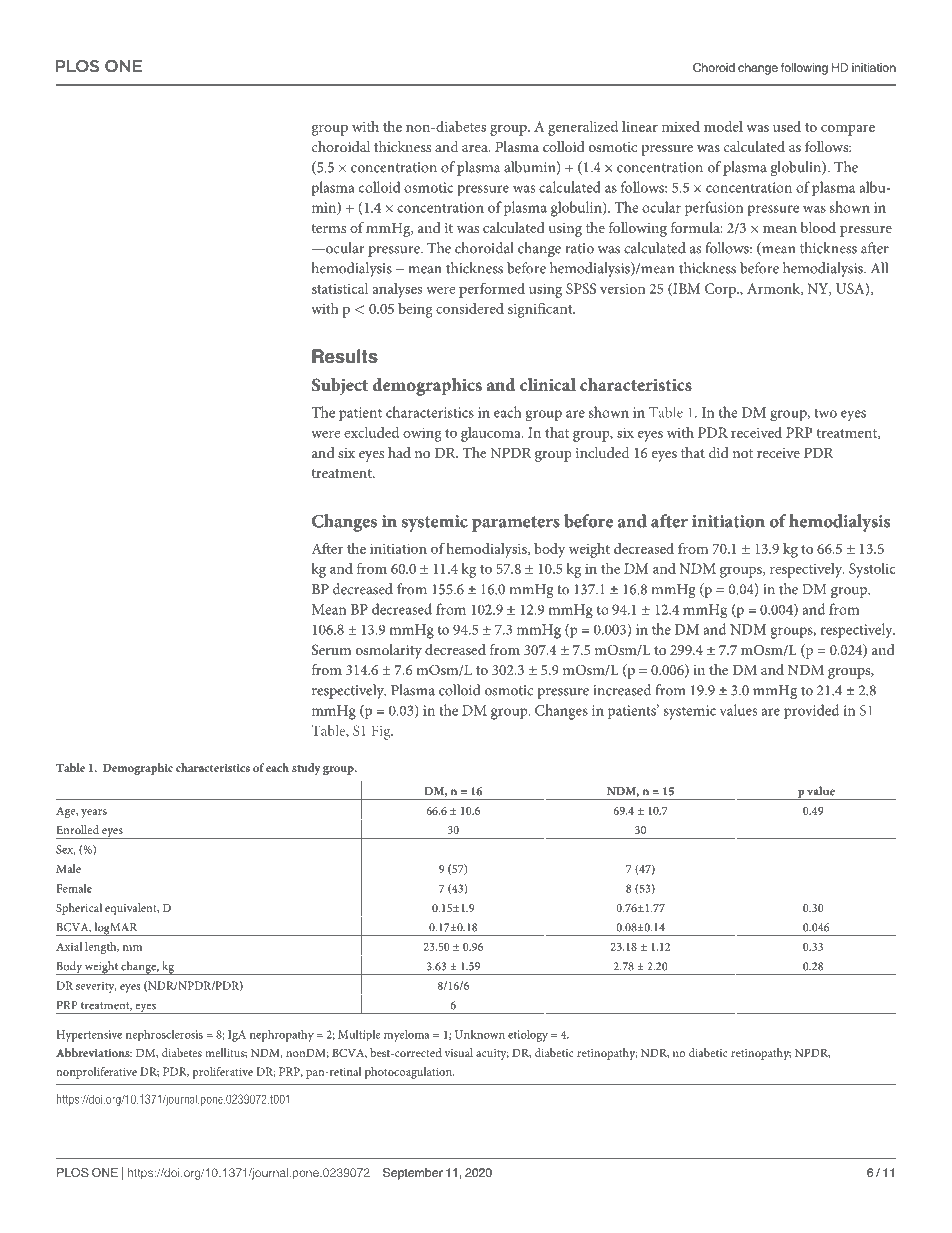  What do you see at coordinates (811, 712) in the image?
I see `provided` at bounding box center [811, 712].
